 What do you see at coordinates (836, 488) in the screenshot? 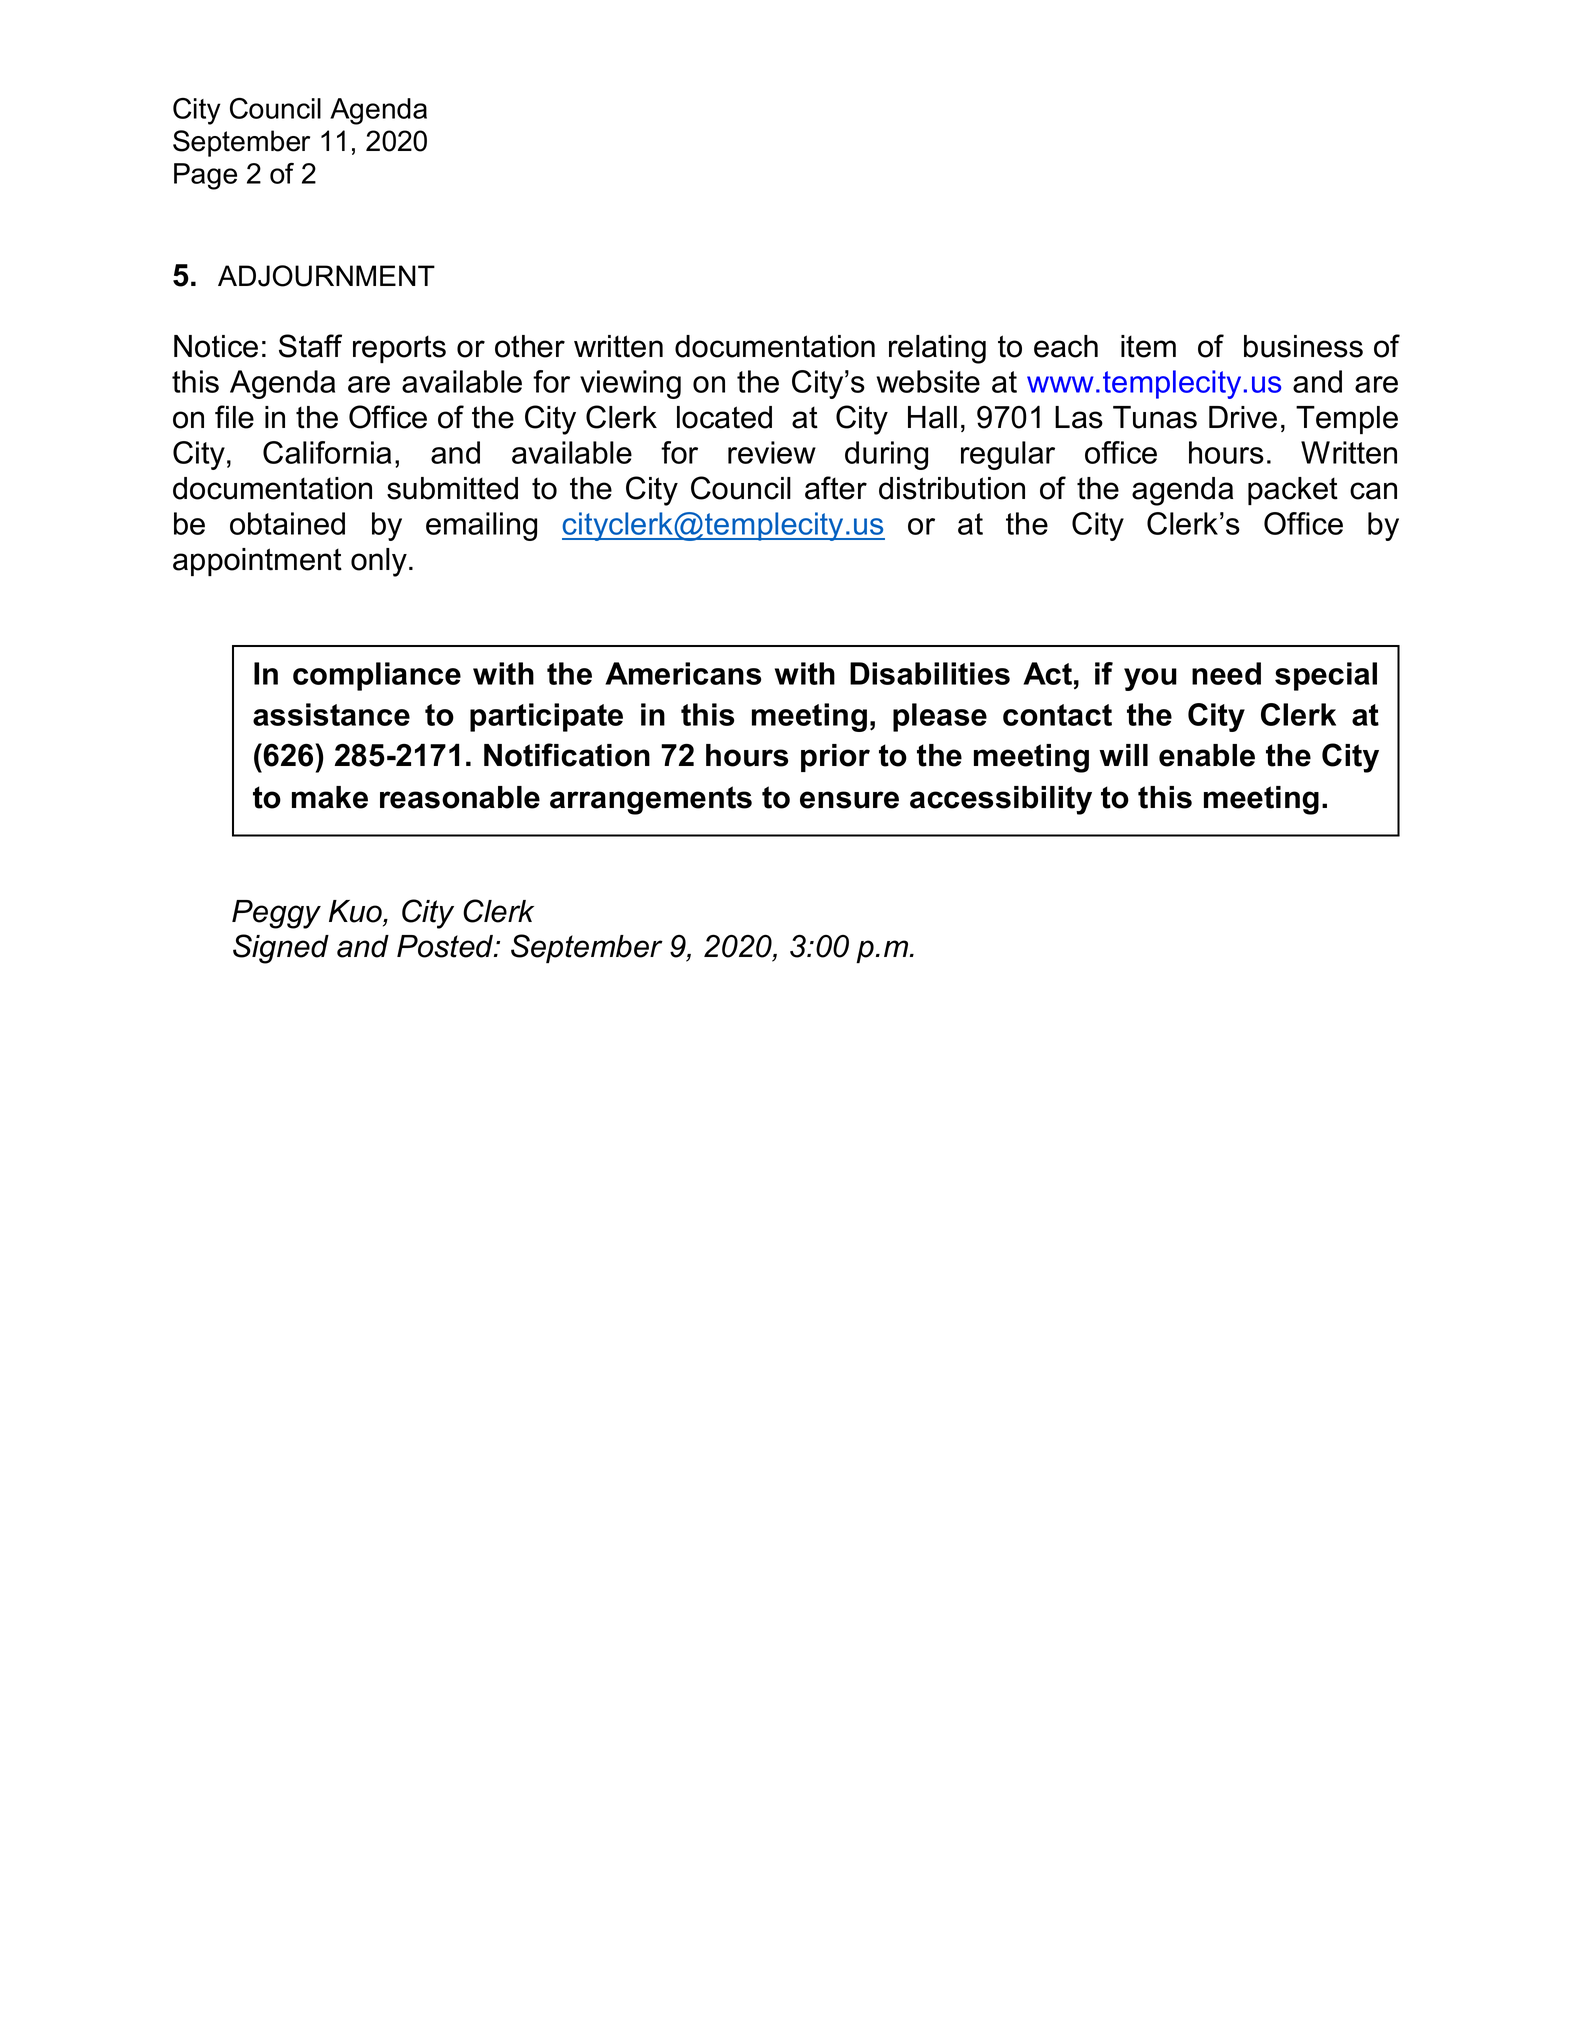
I see `after` at bounding box center [836, 488].
